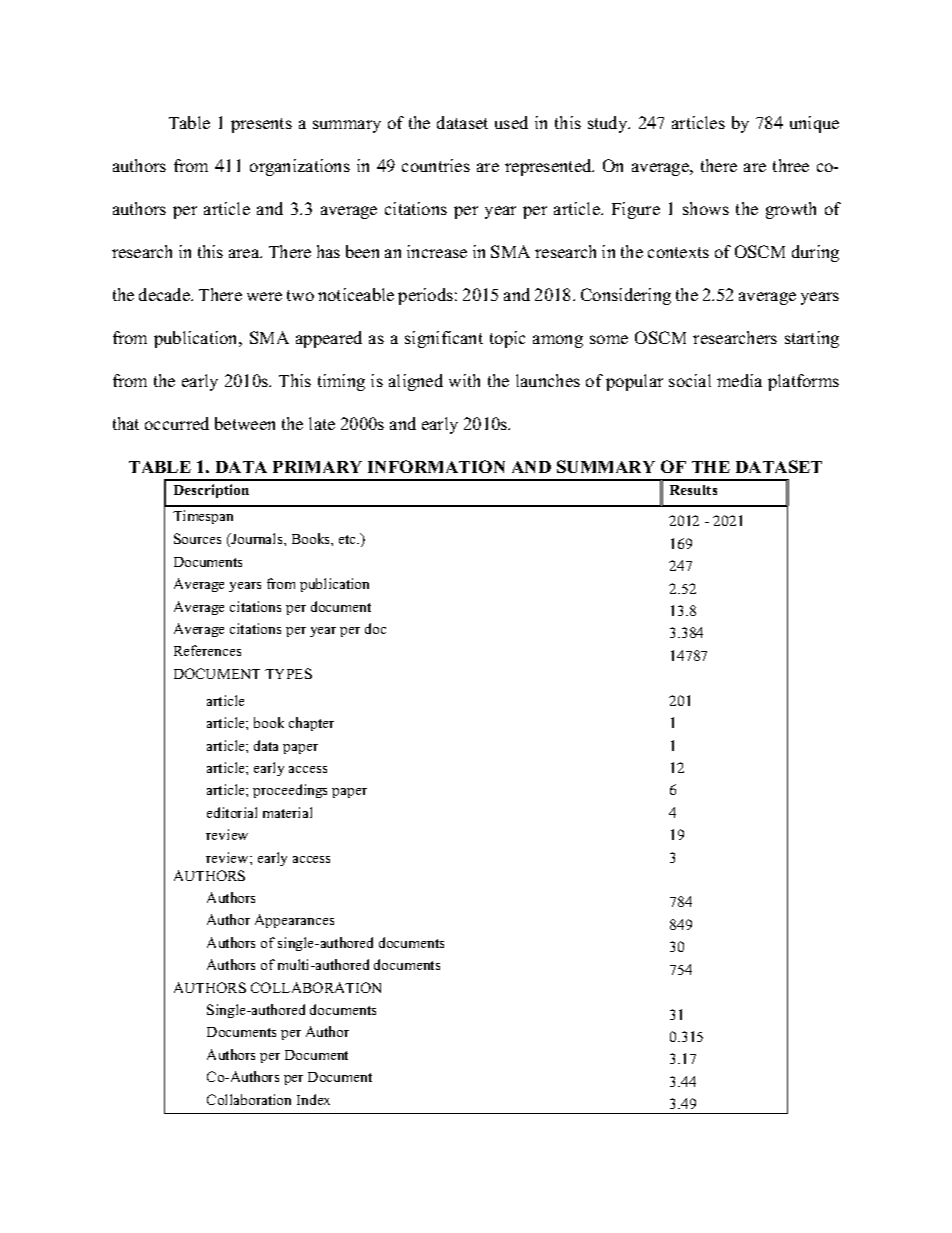 This document has height=1233, width=952. I want to click on INFORMATION, so click(436, 466).
